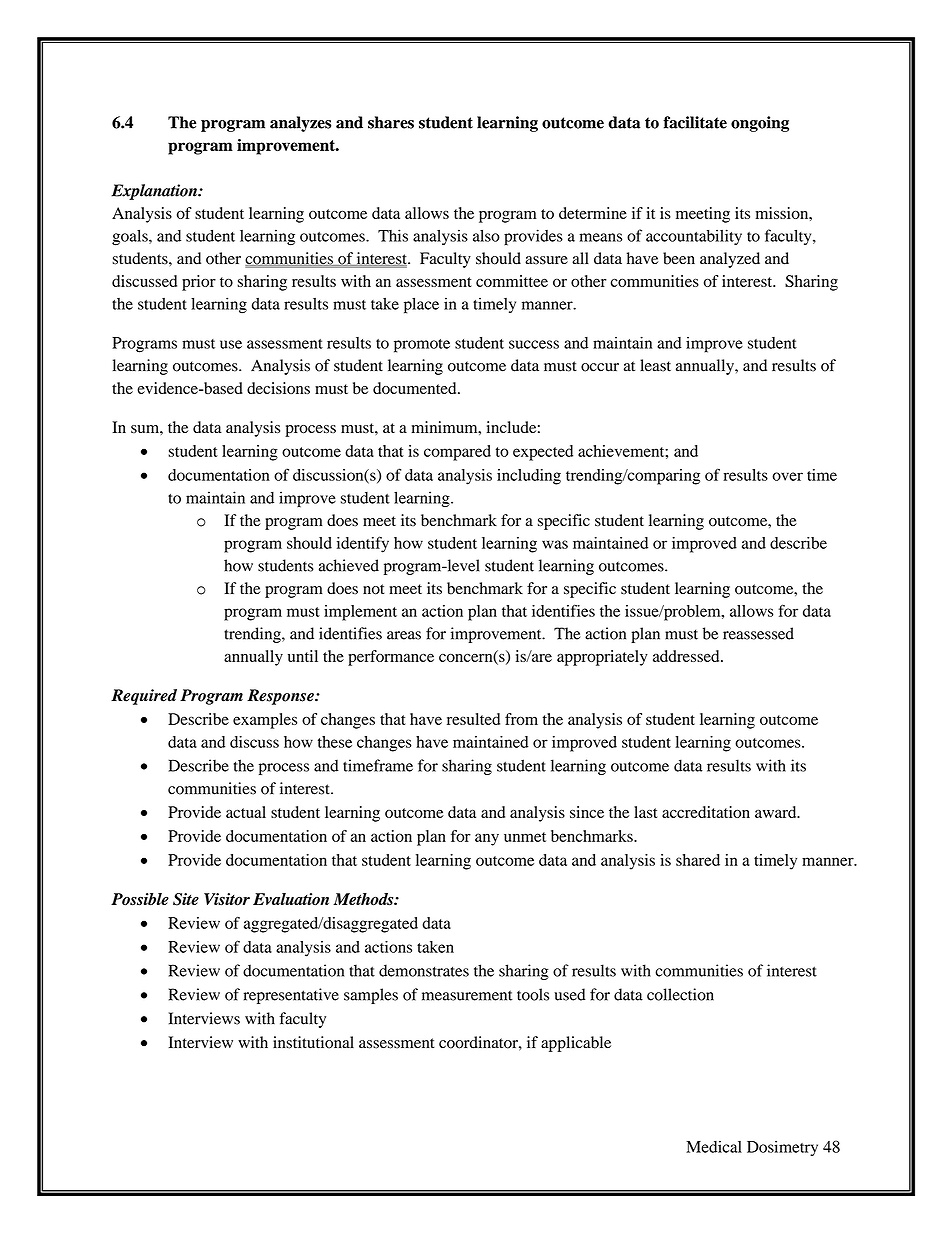  I want to click on applicable, so click(576, 1044).
